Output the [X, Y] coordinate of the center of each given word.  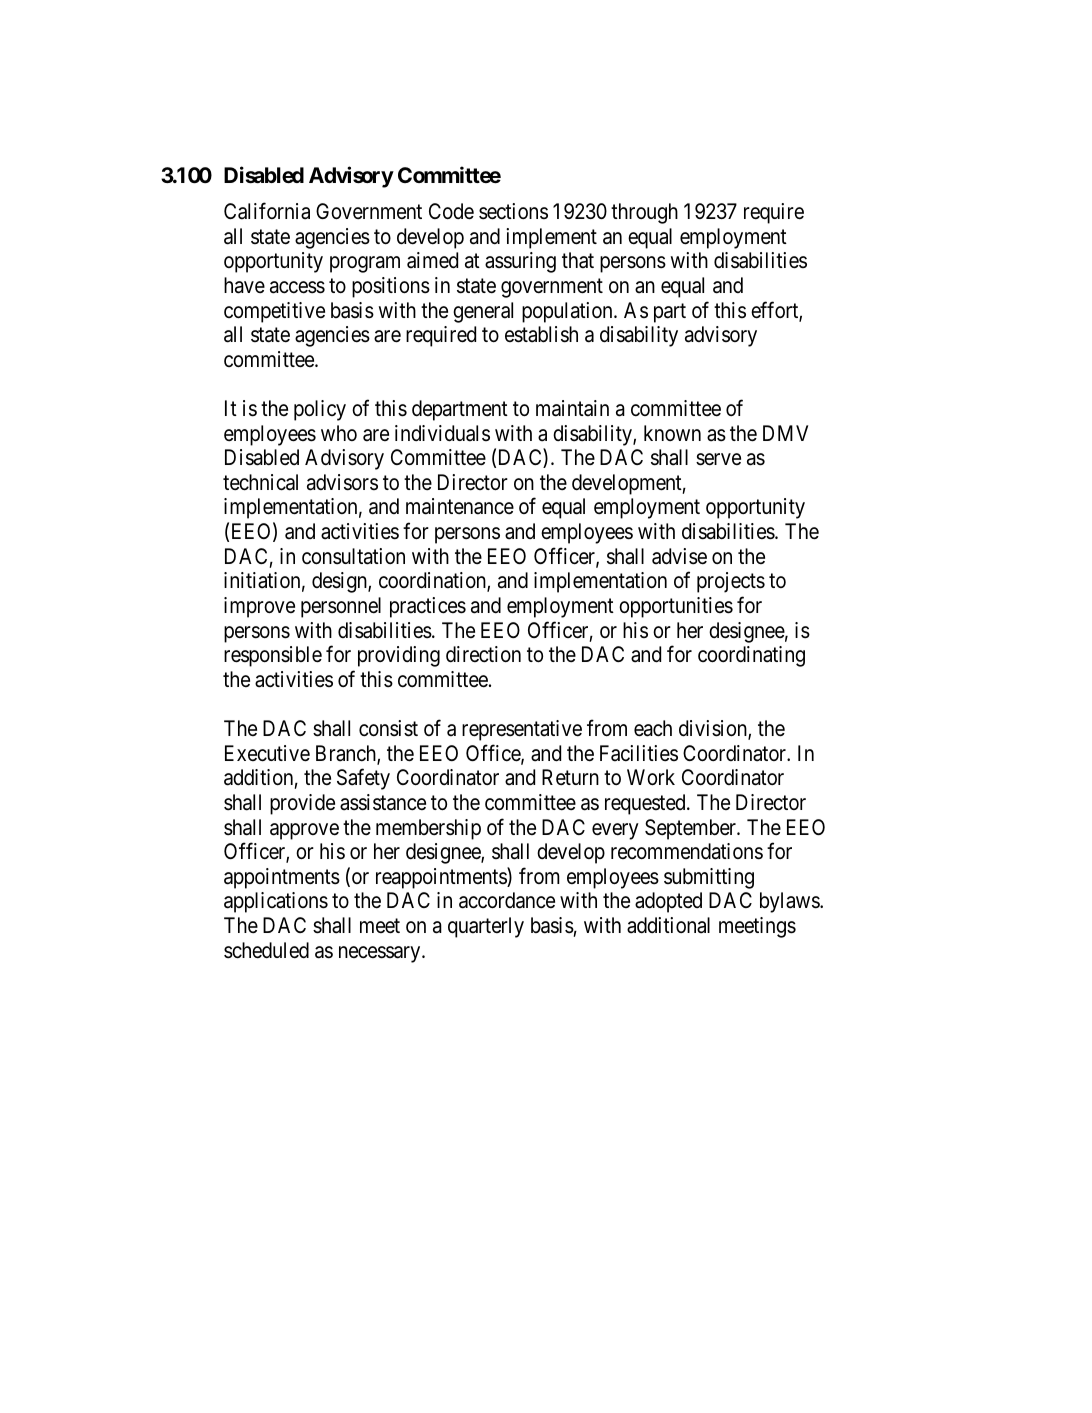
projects [731, 582]
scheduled [266, 950]
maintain [572, 408]
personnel [341, 607]
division [714, 729]
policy [320, 410]
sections [513, 211]
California [267, 211]
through [644, 213]
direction [483, 654]
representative [522, 730]
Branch [347, 754]
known [672, 433]
